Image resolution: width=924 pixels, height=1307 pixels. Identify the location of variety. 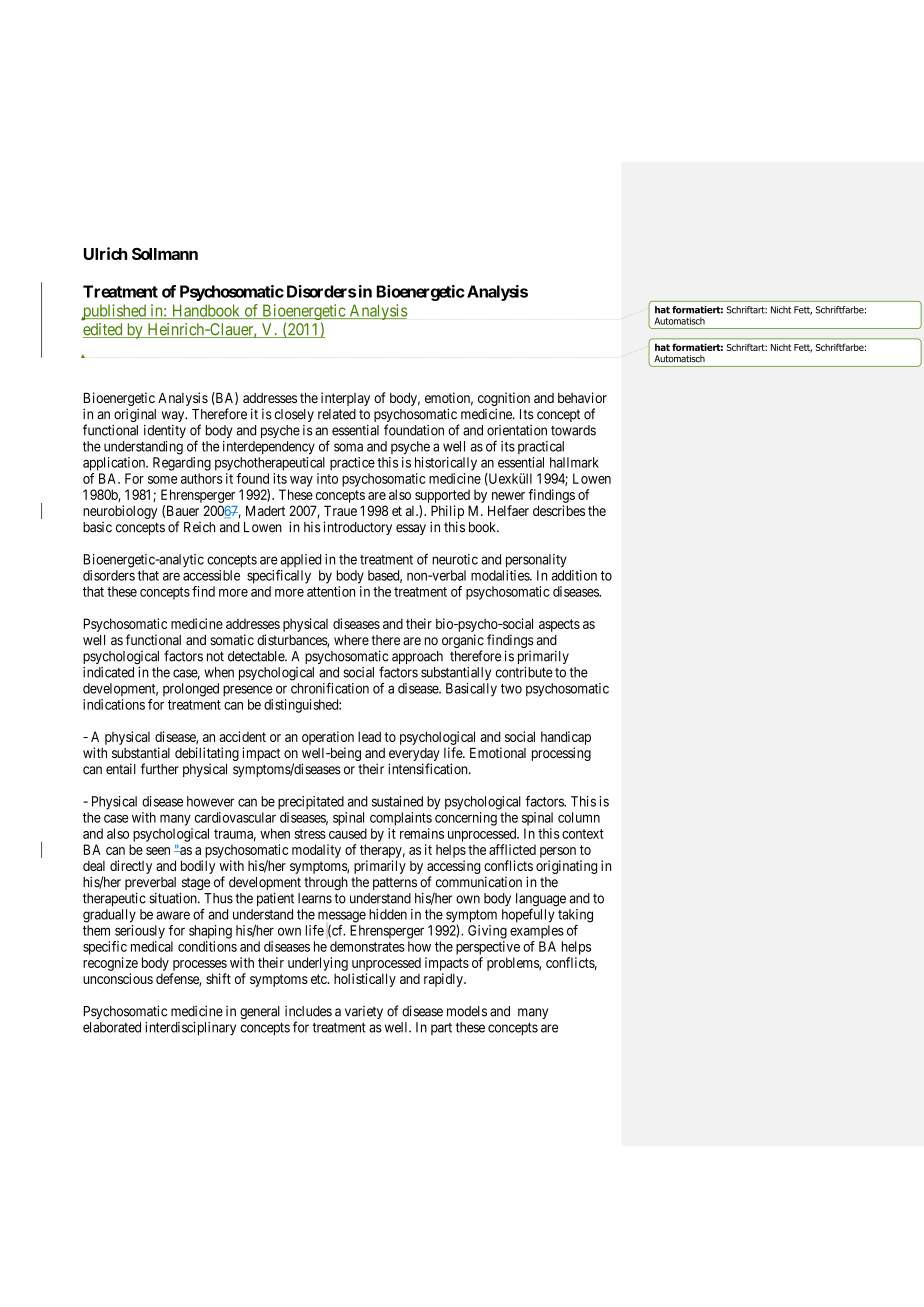
(364, 1012).
